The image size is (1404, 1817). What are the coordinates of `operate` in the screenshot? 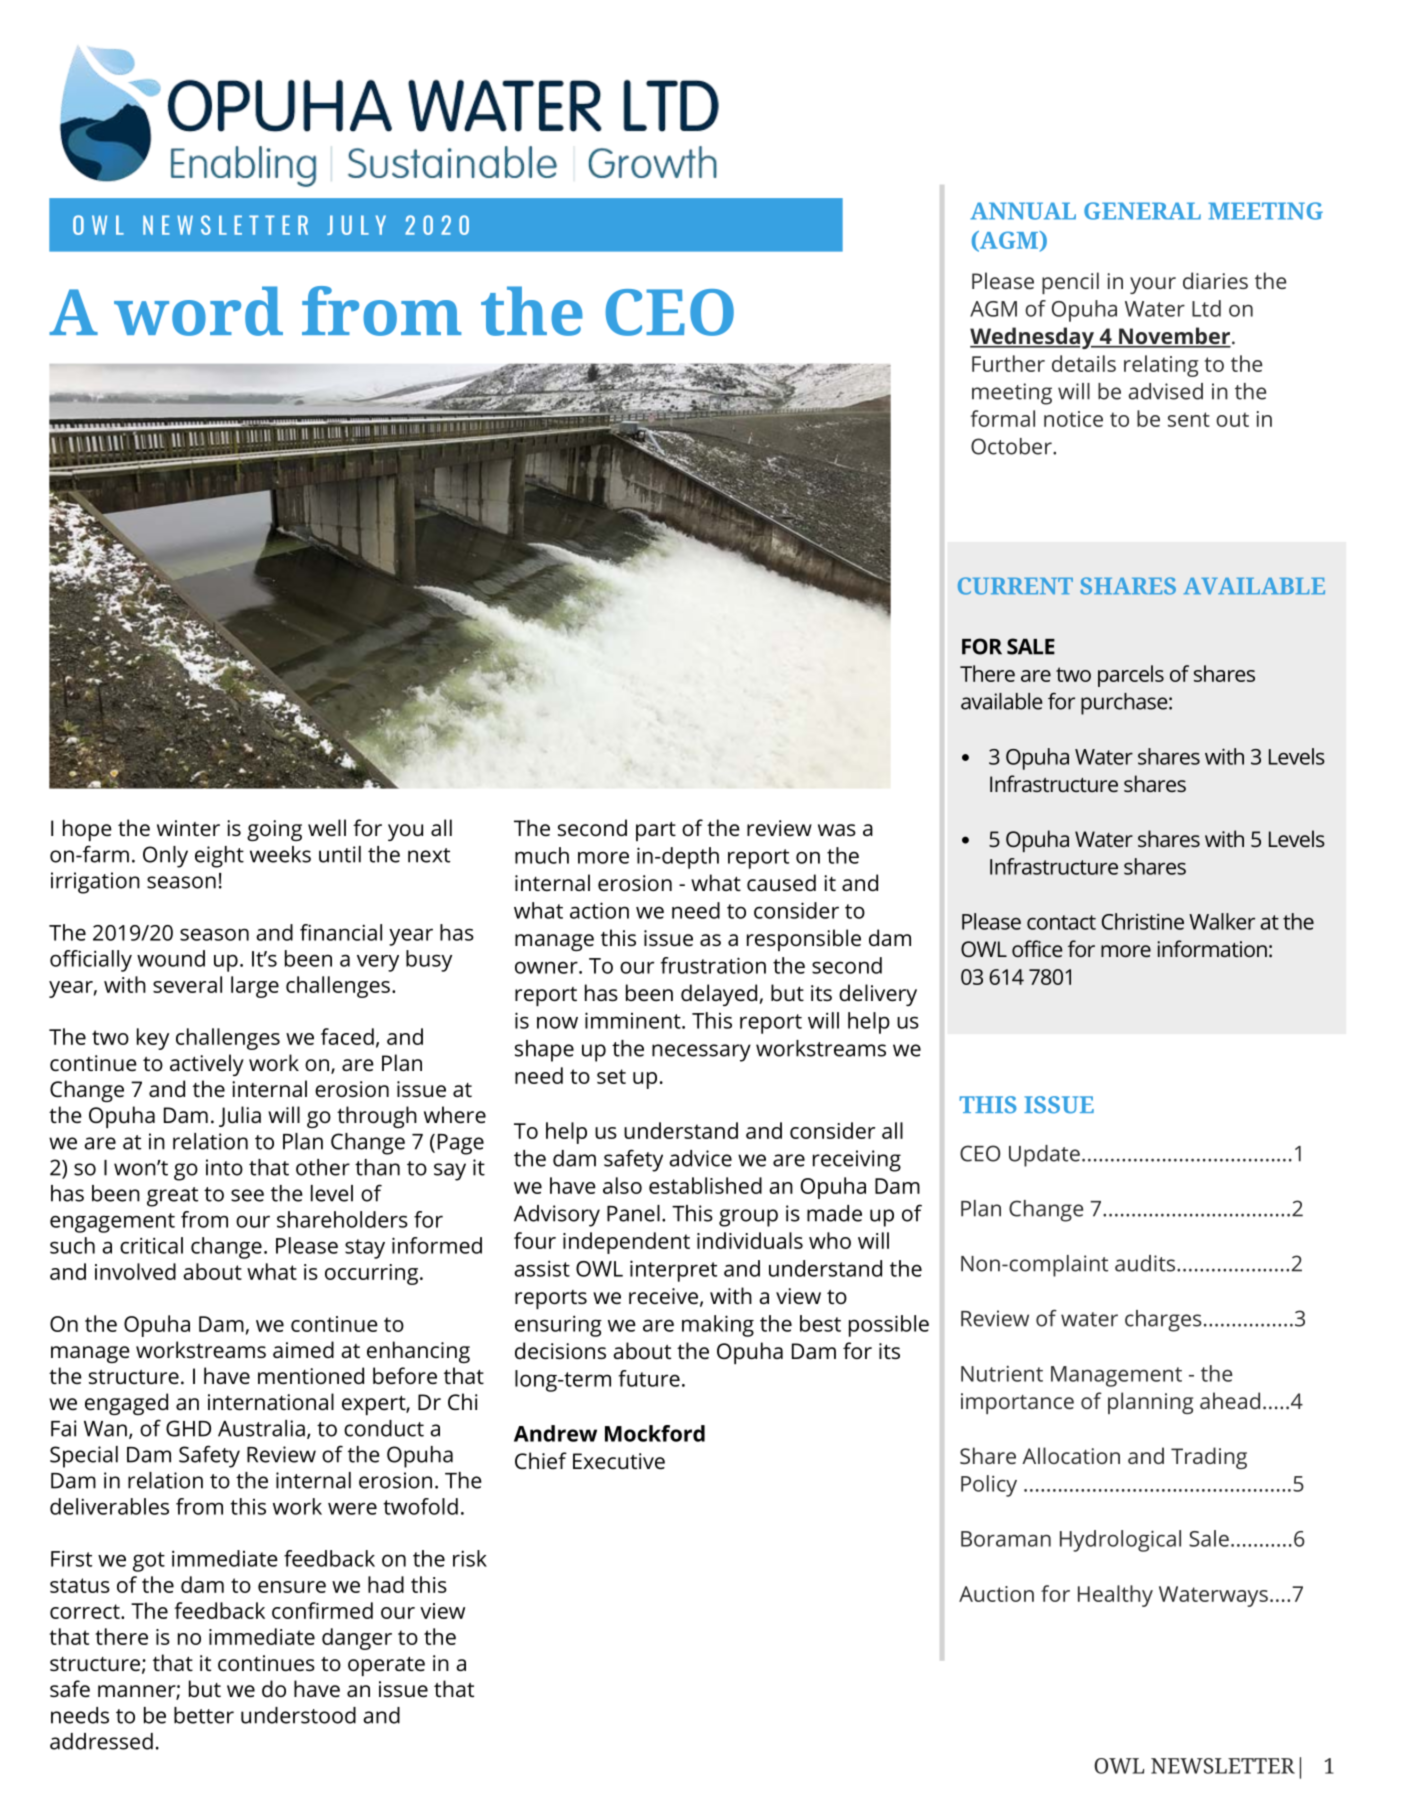 It's located at (386, 1666).
